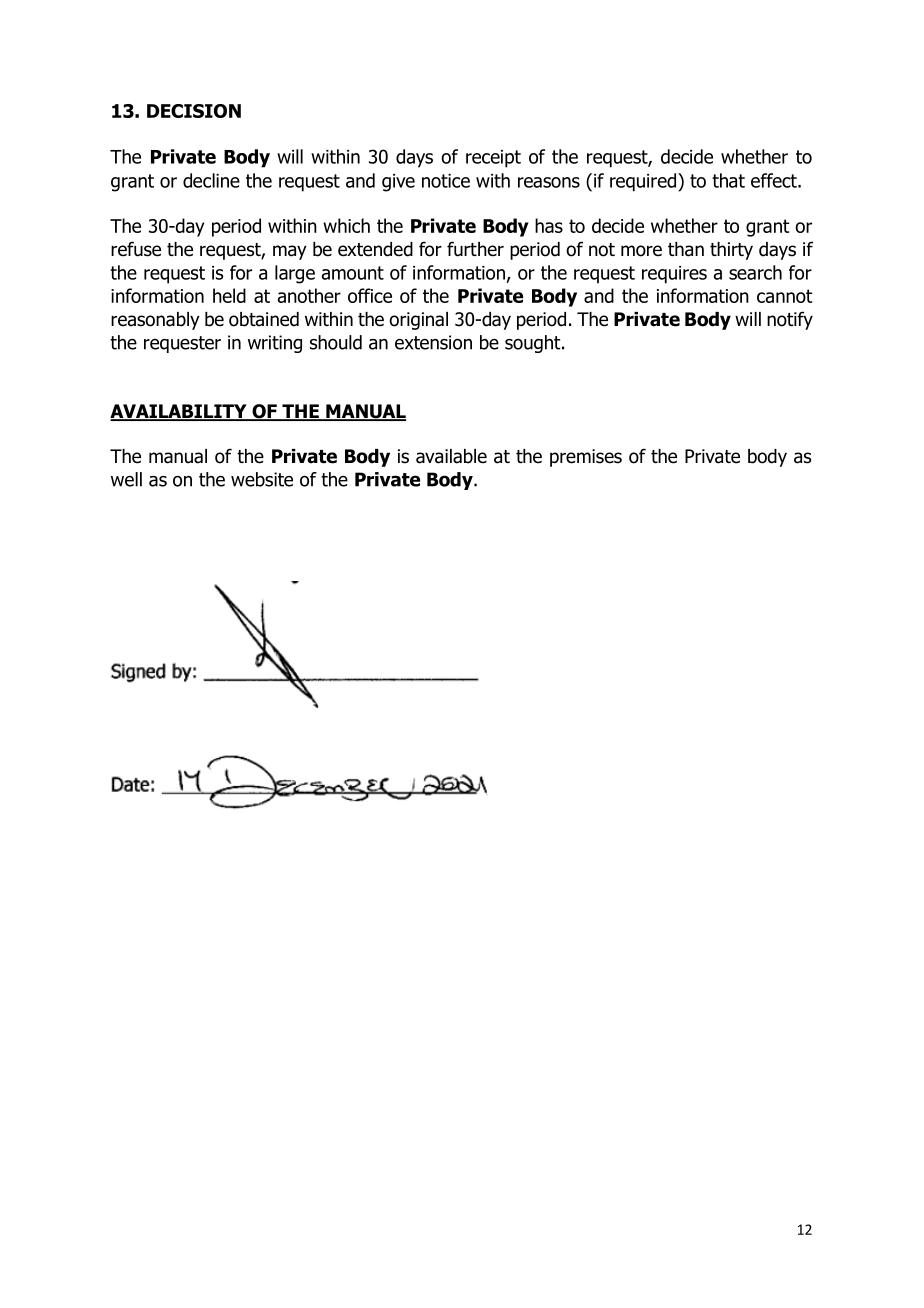 This screenshot has height=1308, width=924. Describe the element at coordinates (229, 295) in the screenshot. I see `held` at that location.
